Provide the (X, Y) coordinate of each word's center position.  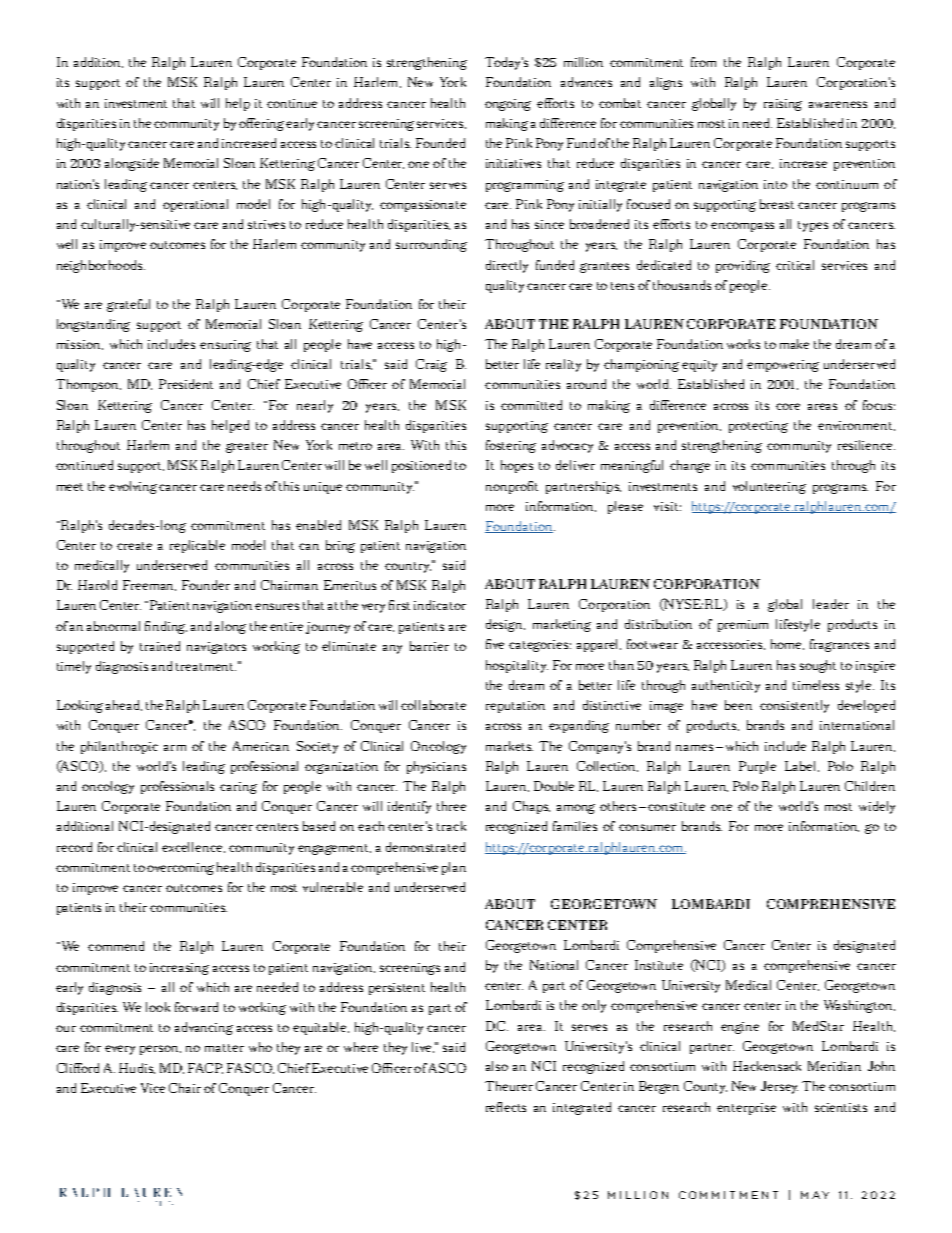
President (186, 384)
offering (261, 124)
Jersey (779, 1087)
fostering (511, 446)
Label (802, 766)
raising (783, 105)
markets (509, 746)
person (160, 1050)
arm (175, 748)
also (497, 1066)
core (788, 406)
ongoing (508, 105)
